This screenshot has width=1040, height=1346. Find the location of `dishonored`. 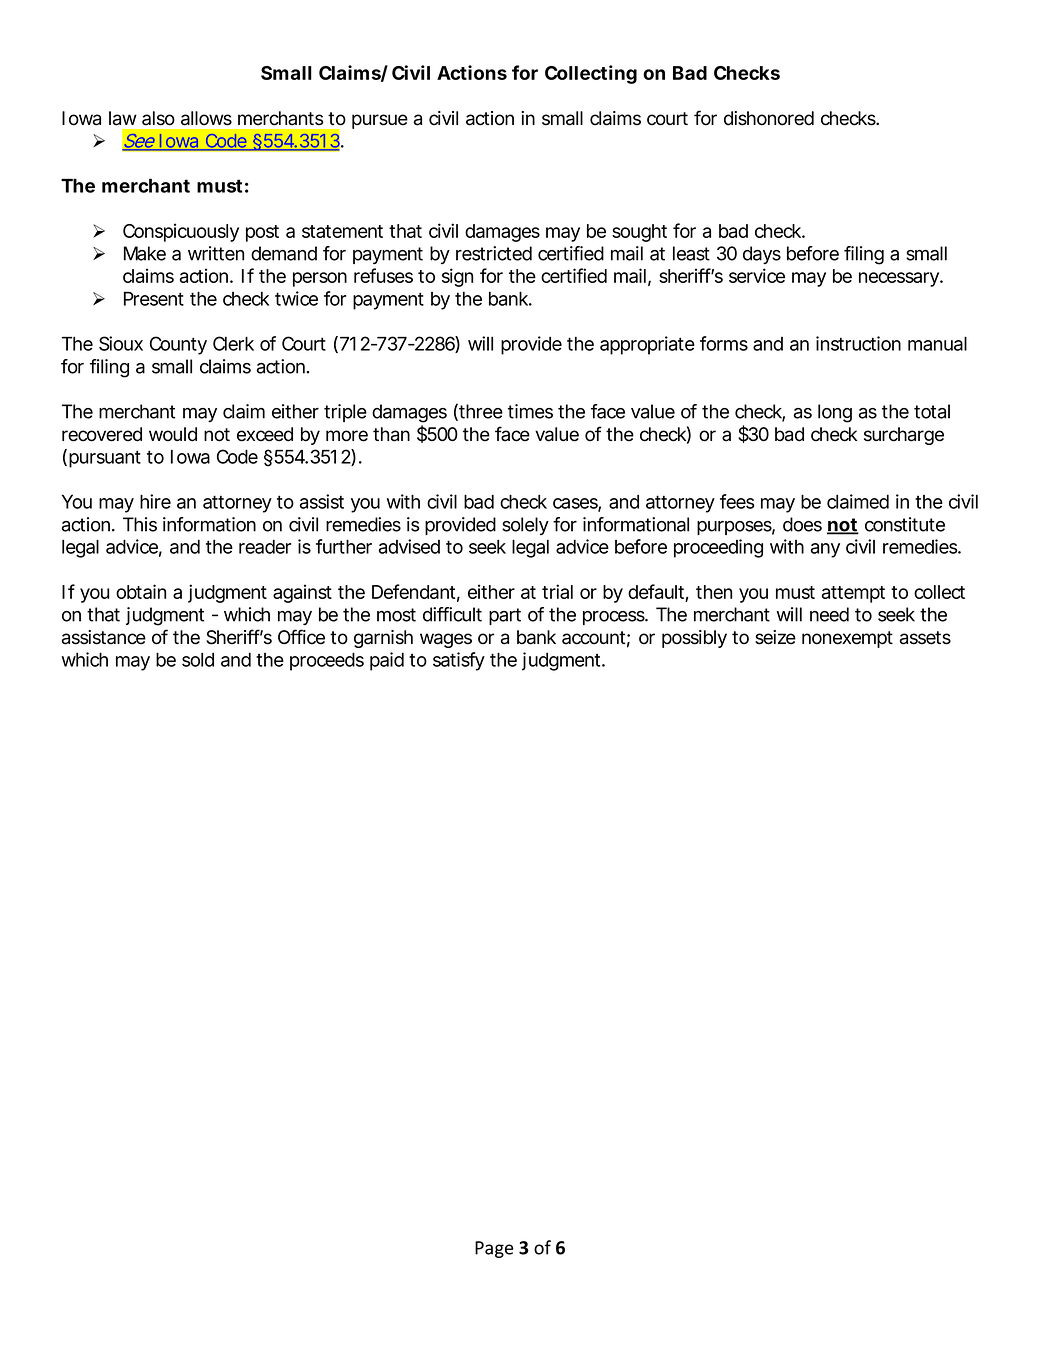

dishonored is located at coordinates (769, 118).
